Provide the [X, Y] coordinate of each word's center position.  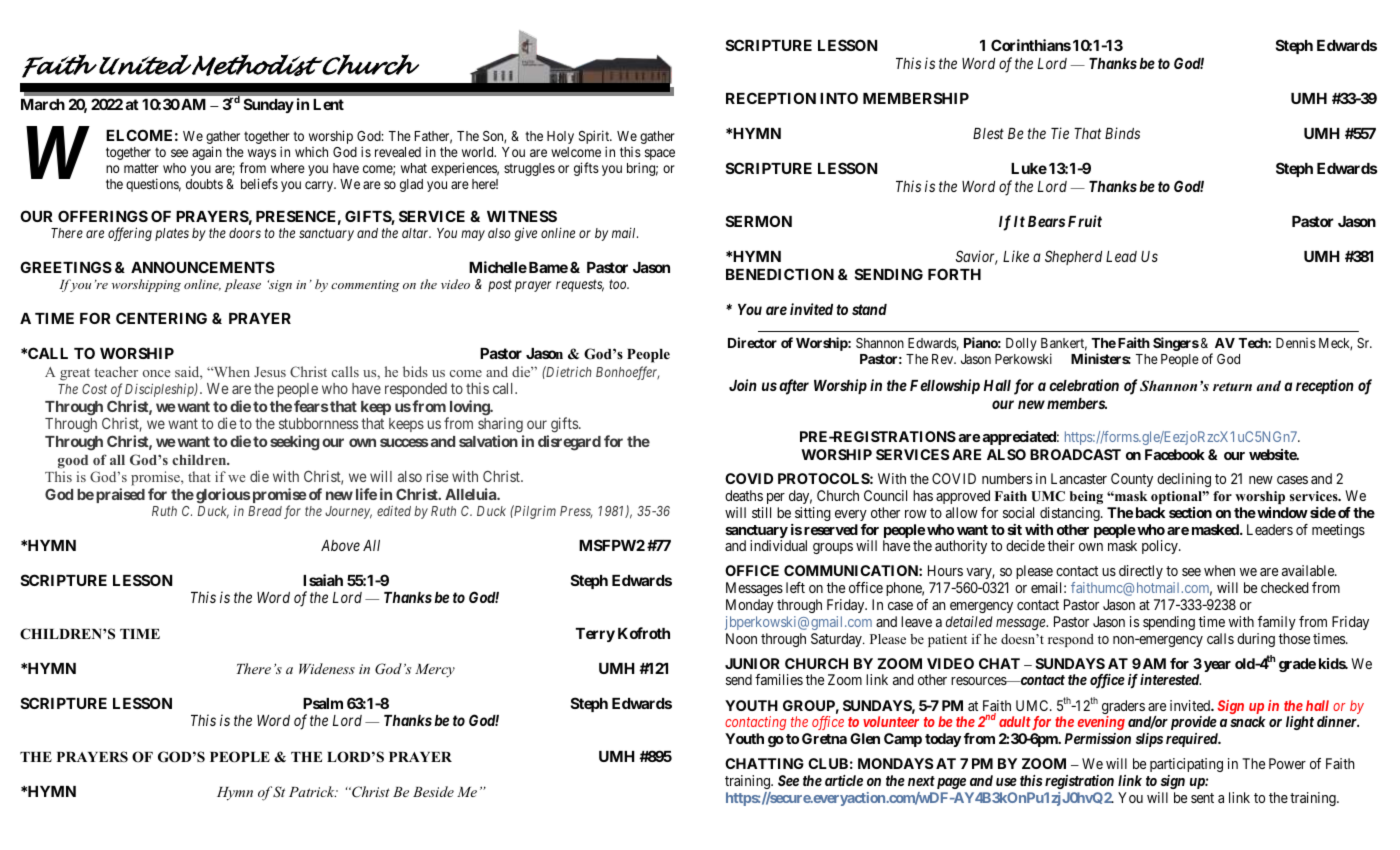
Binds [1122, 133]
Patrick [313, 791]
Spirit [595, 137]
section [1190, 512]
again [207, 153]
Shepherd [1073, 257]
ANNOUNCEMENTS [203, 267]
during [1256, 640]
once [156, 373]
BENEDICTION [780, 274]
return [1232, 386]
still [761, 512]
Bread [265, 511]
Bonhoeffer [627, 373]
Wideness [327, 668]
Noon [741, 638]
